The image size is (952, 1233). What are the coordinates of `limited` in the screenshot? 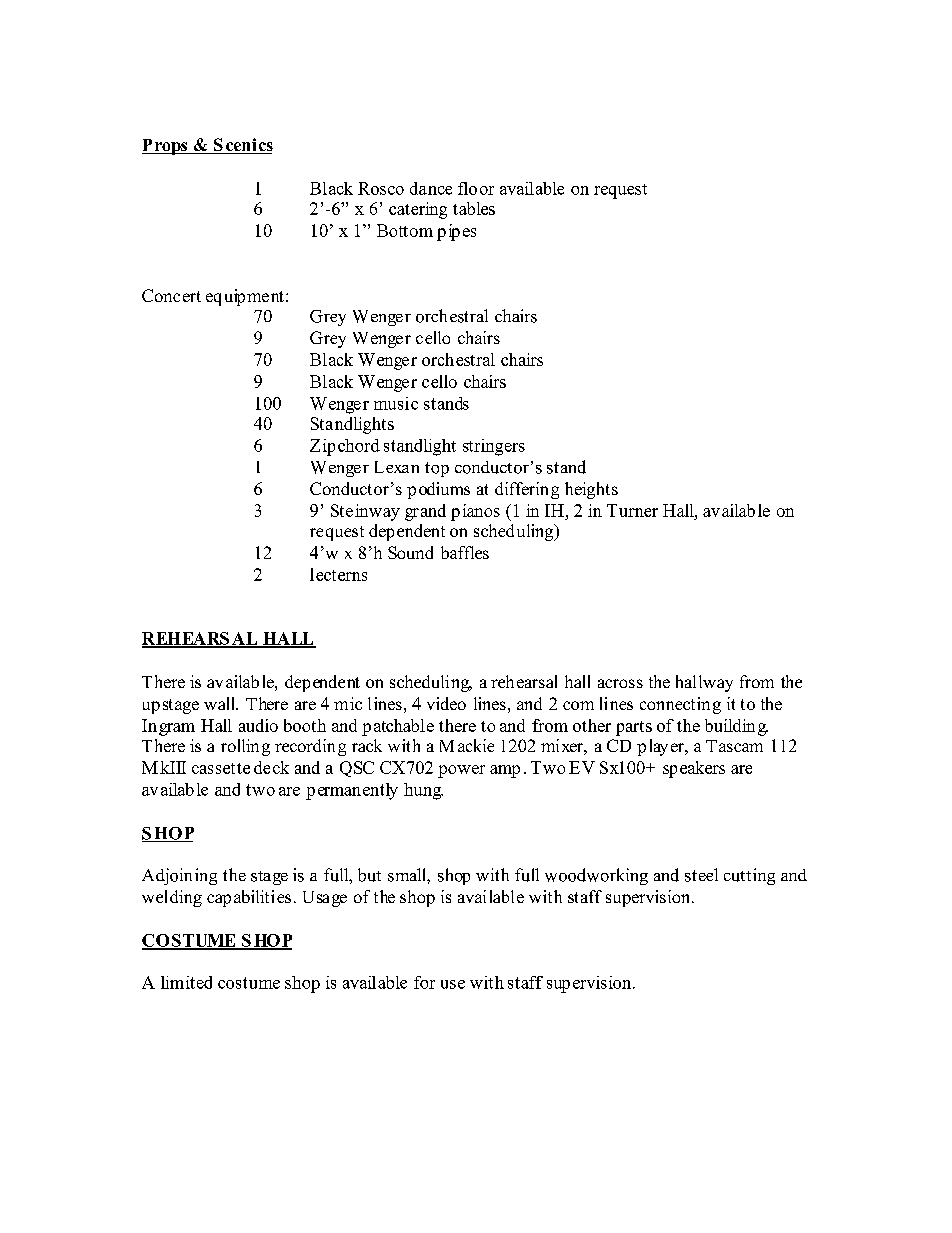 It's located at (186, 982).
